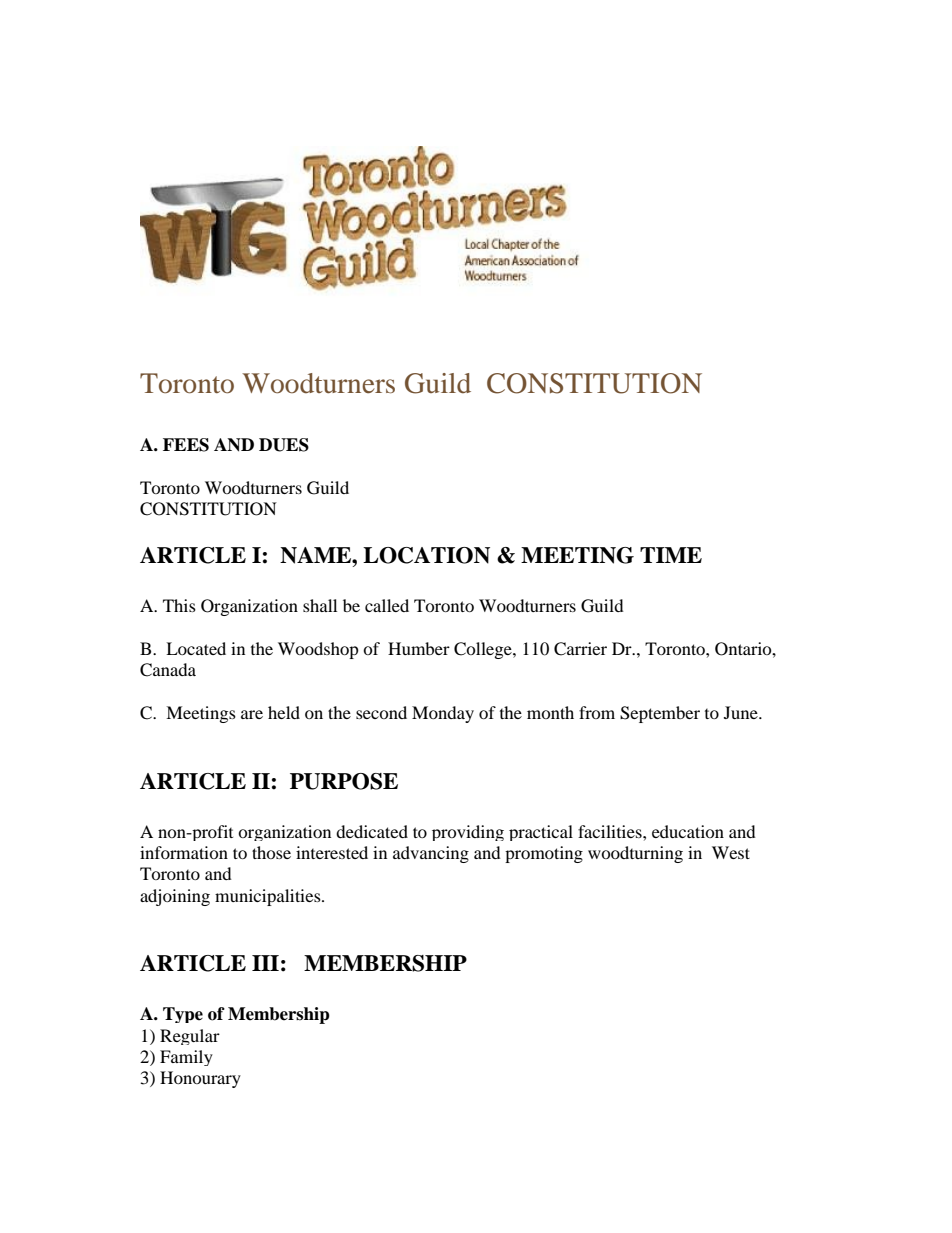 The width and height of the screenshot is (952, 1233). I want to click on municipalities, so click(269, 897).
